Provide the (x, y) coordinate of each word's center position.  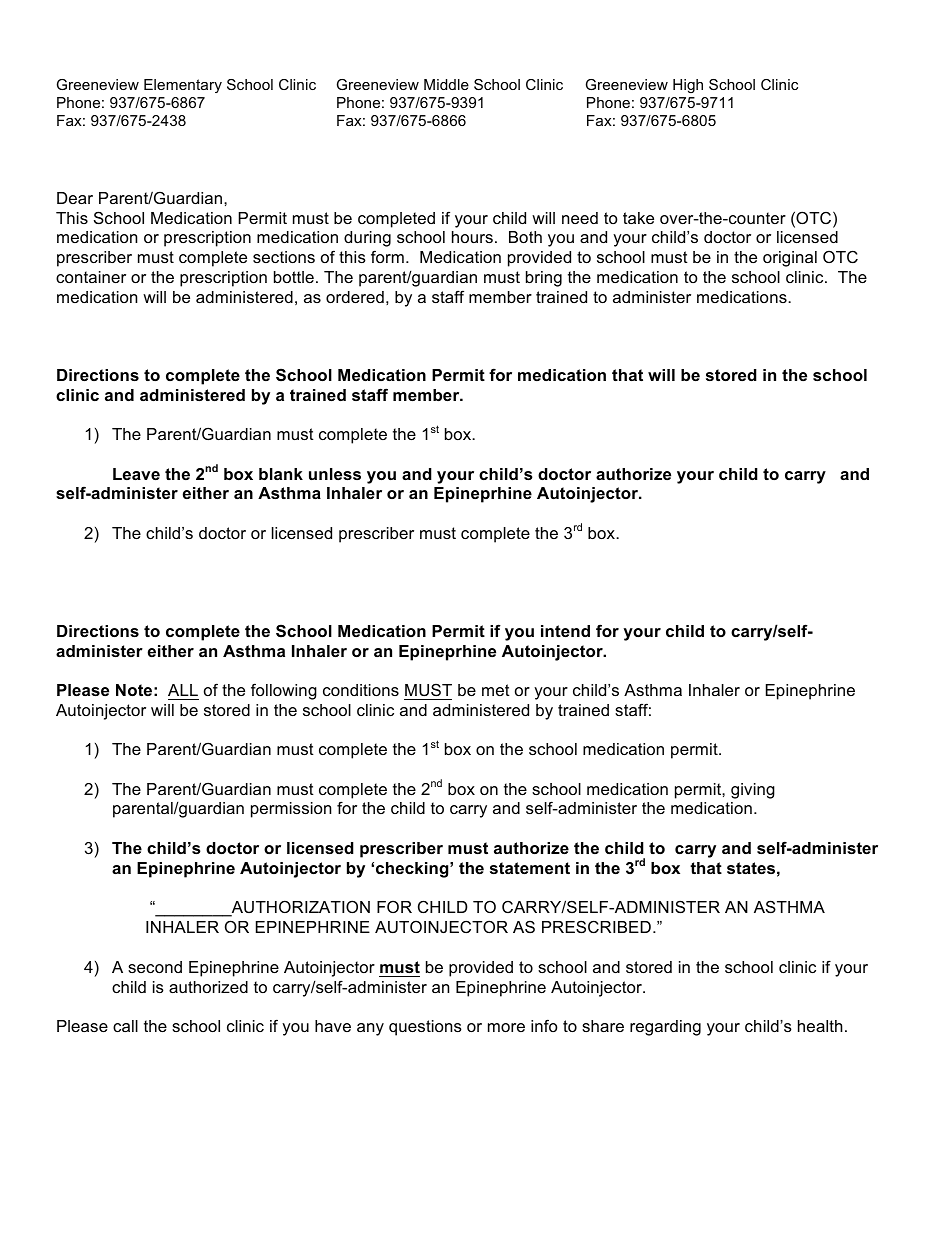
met (496, 690)
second (155, 967)
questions (425, 1028)
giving (753, 791)
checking (413, 870)
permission (291, 810)
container (91, 277)
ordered (355, 297)
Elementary (183, 86)
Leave (136, 474)
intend (565, 631)
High (688, 86)
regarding (665, 1028)
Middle (446, 84)
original (790, 259)
